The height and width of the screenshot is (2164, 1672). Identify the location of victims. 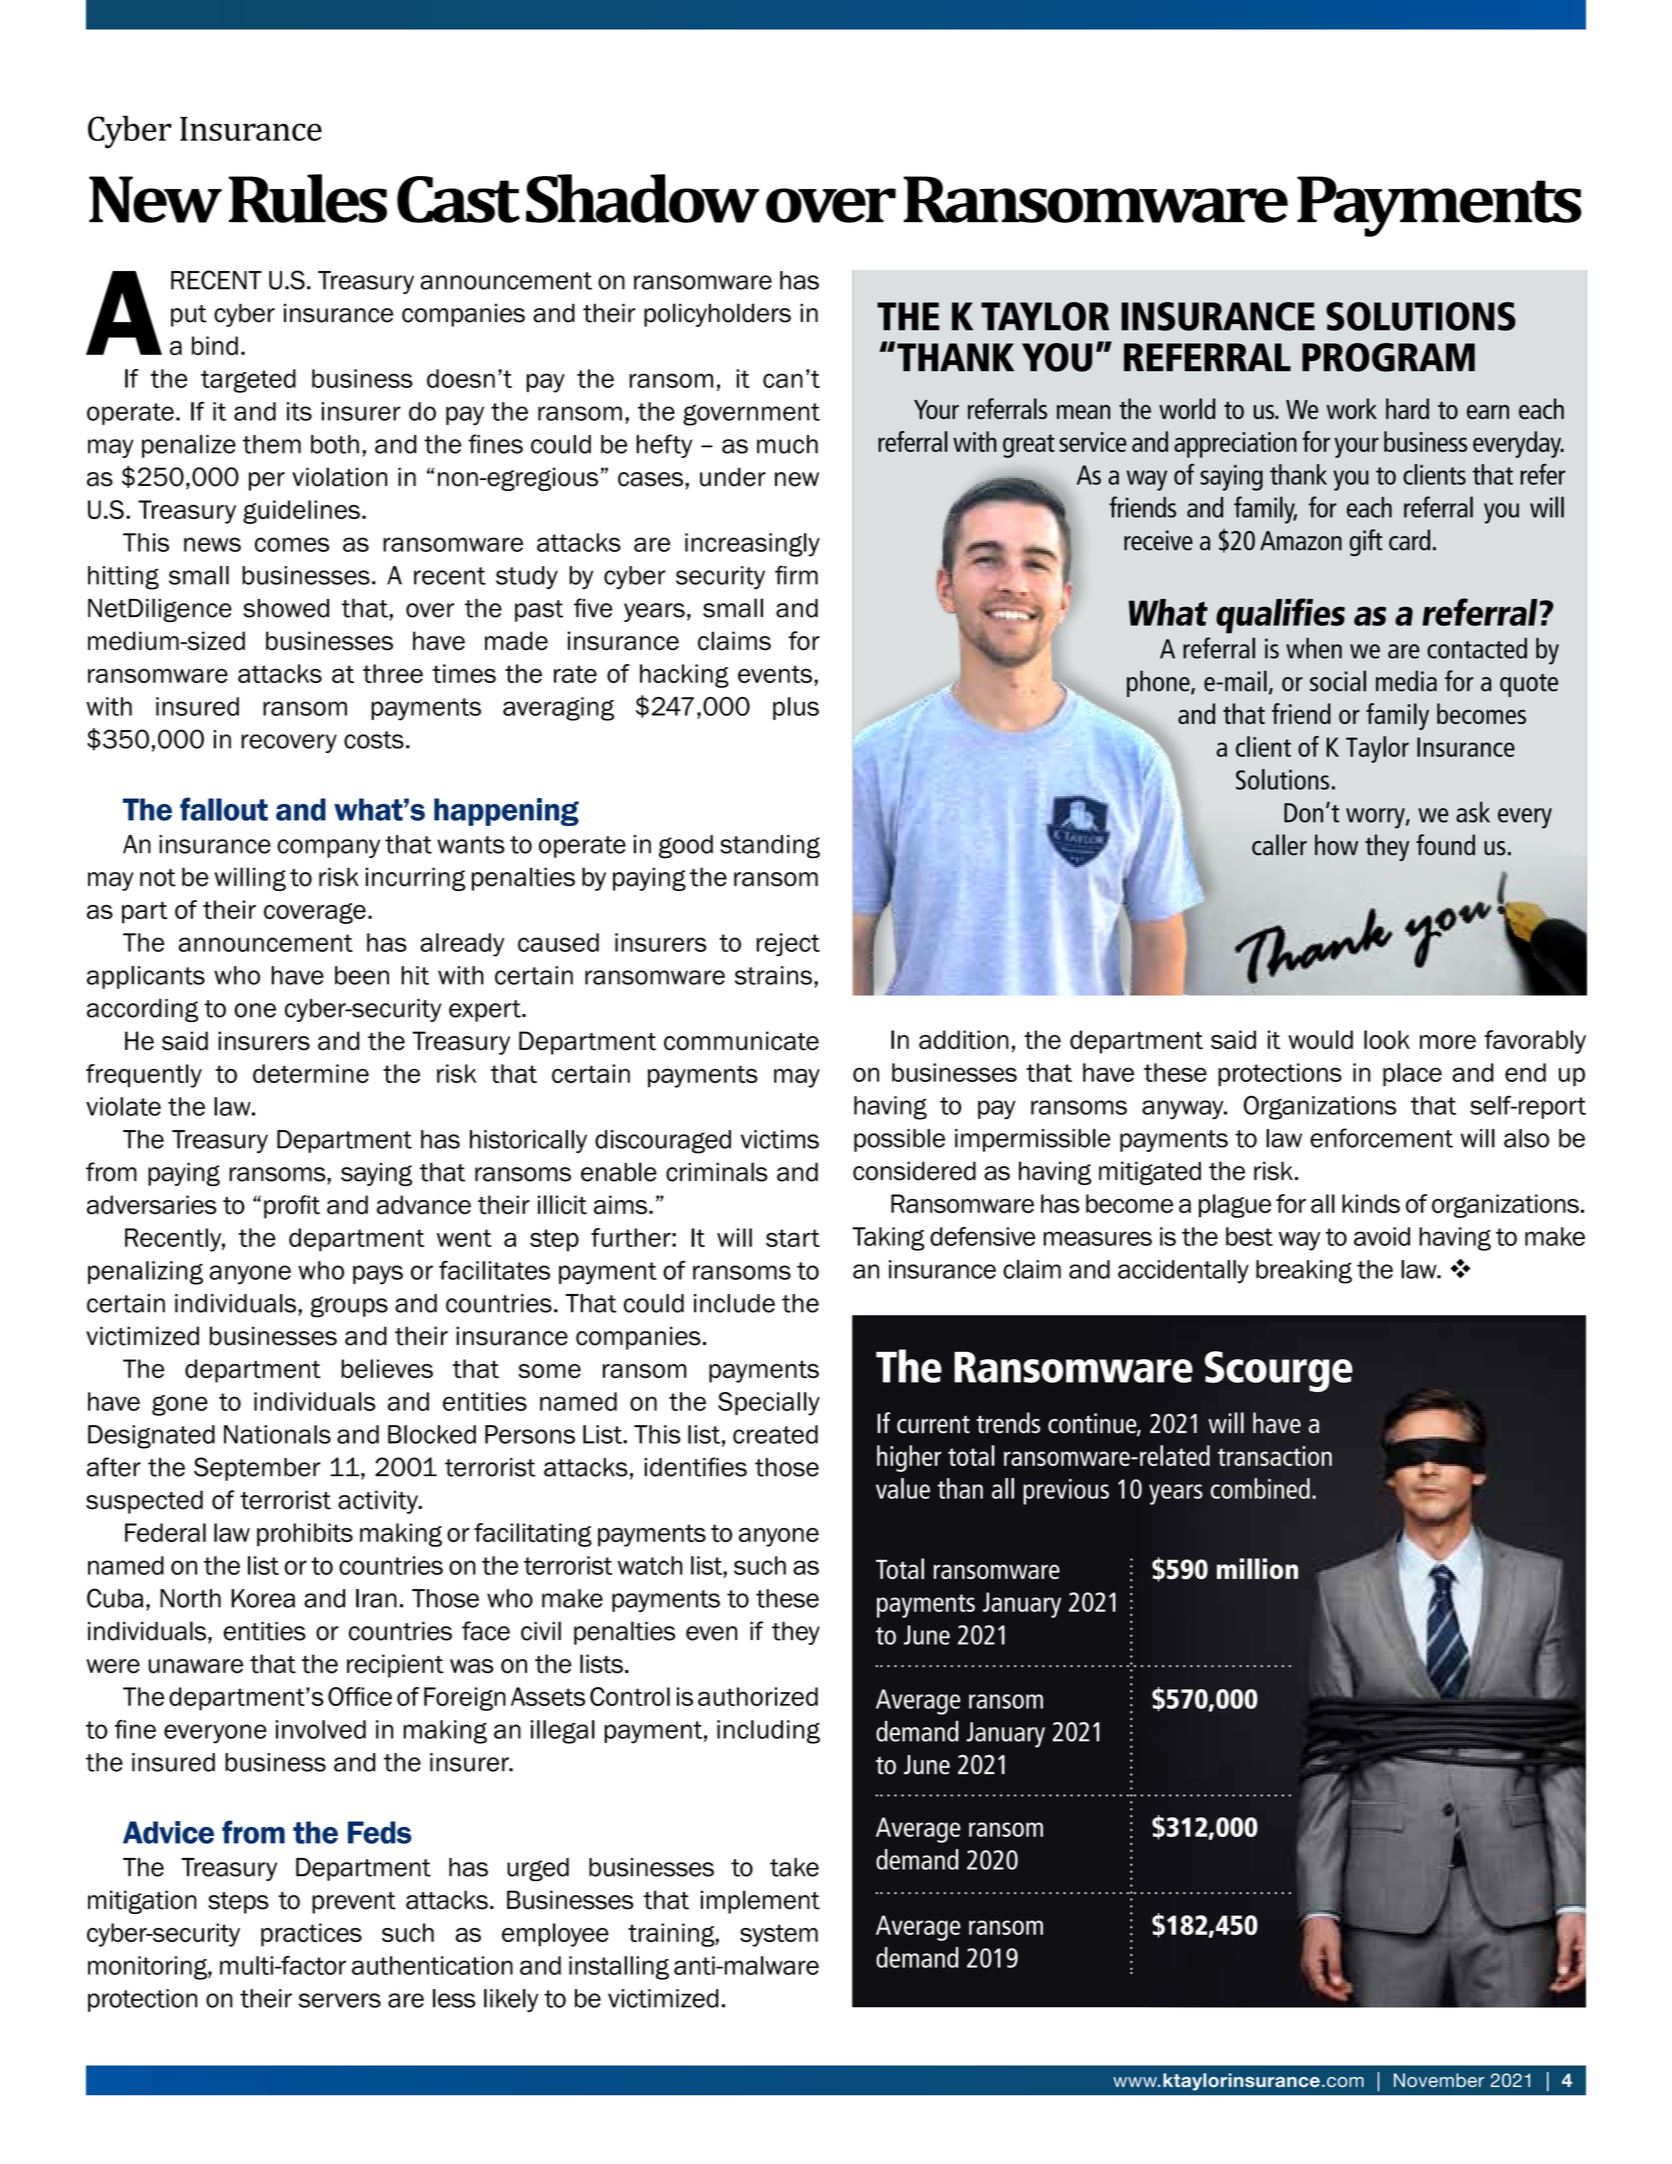
(780, 1139).
